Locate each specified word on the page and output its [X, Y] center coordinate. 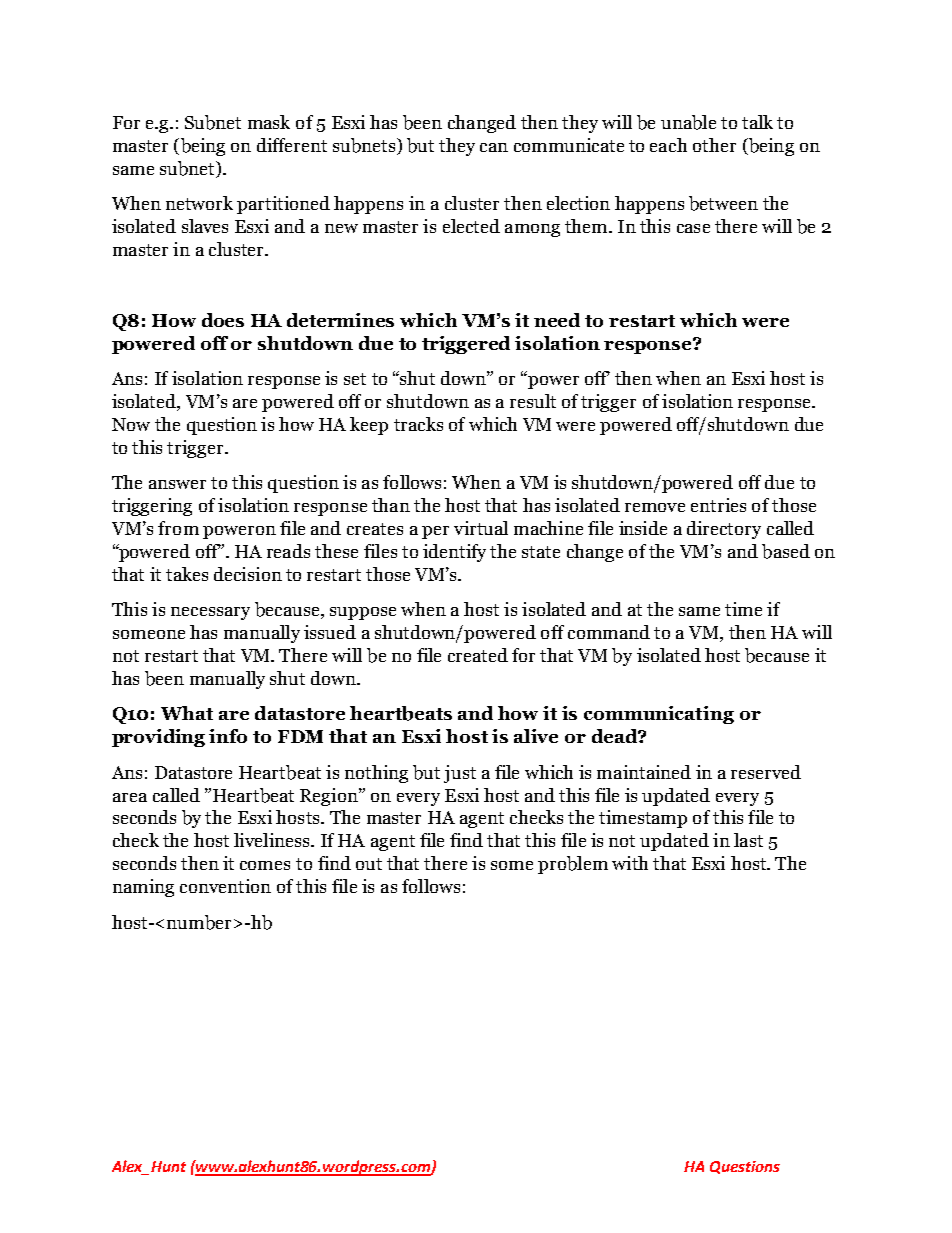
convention [225, 886]
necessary [210, 613]
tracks [418, 424]
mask [269, 122]
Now [131, 424]
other [714, 145]
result [533, 401]
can [494, 147]
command [609, 632]
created [478, 655]
